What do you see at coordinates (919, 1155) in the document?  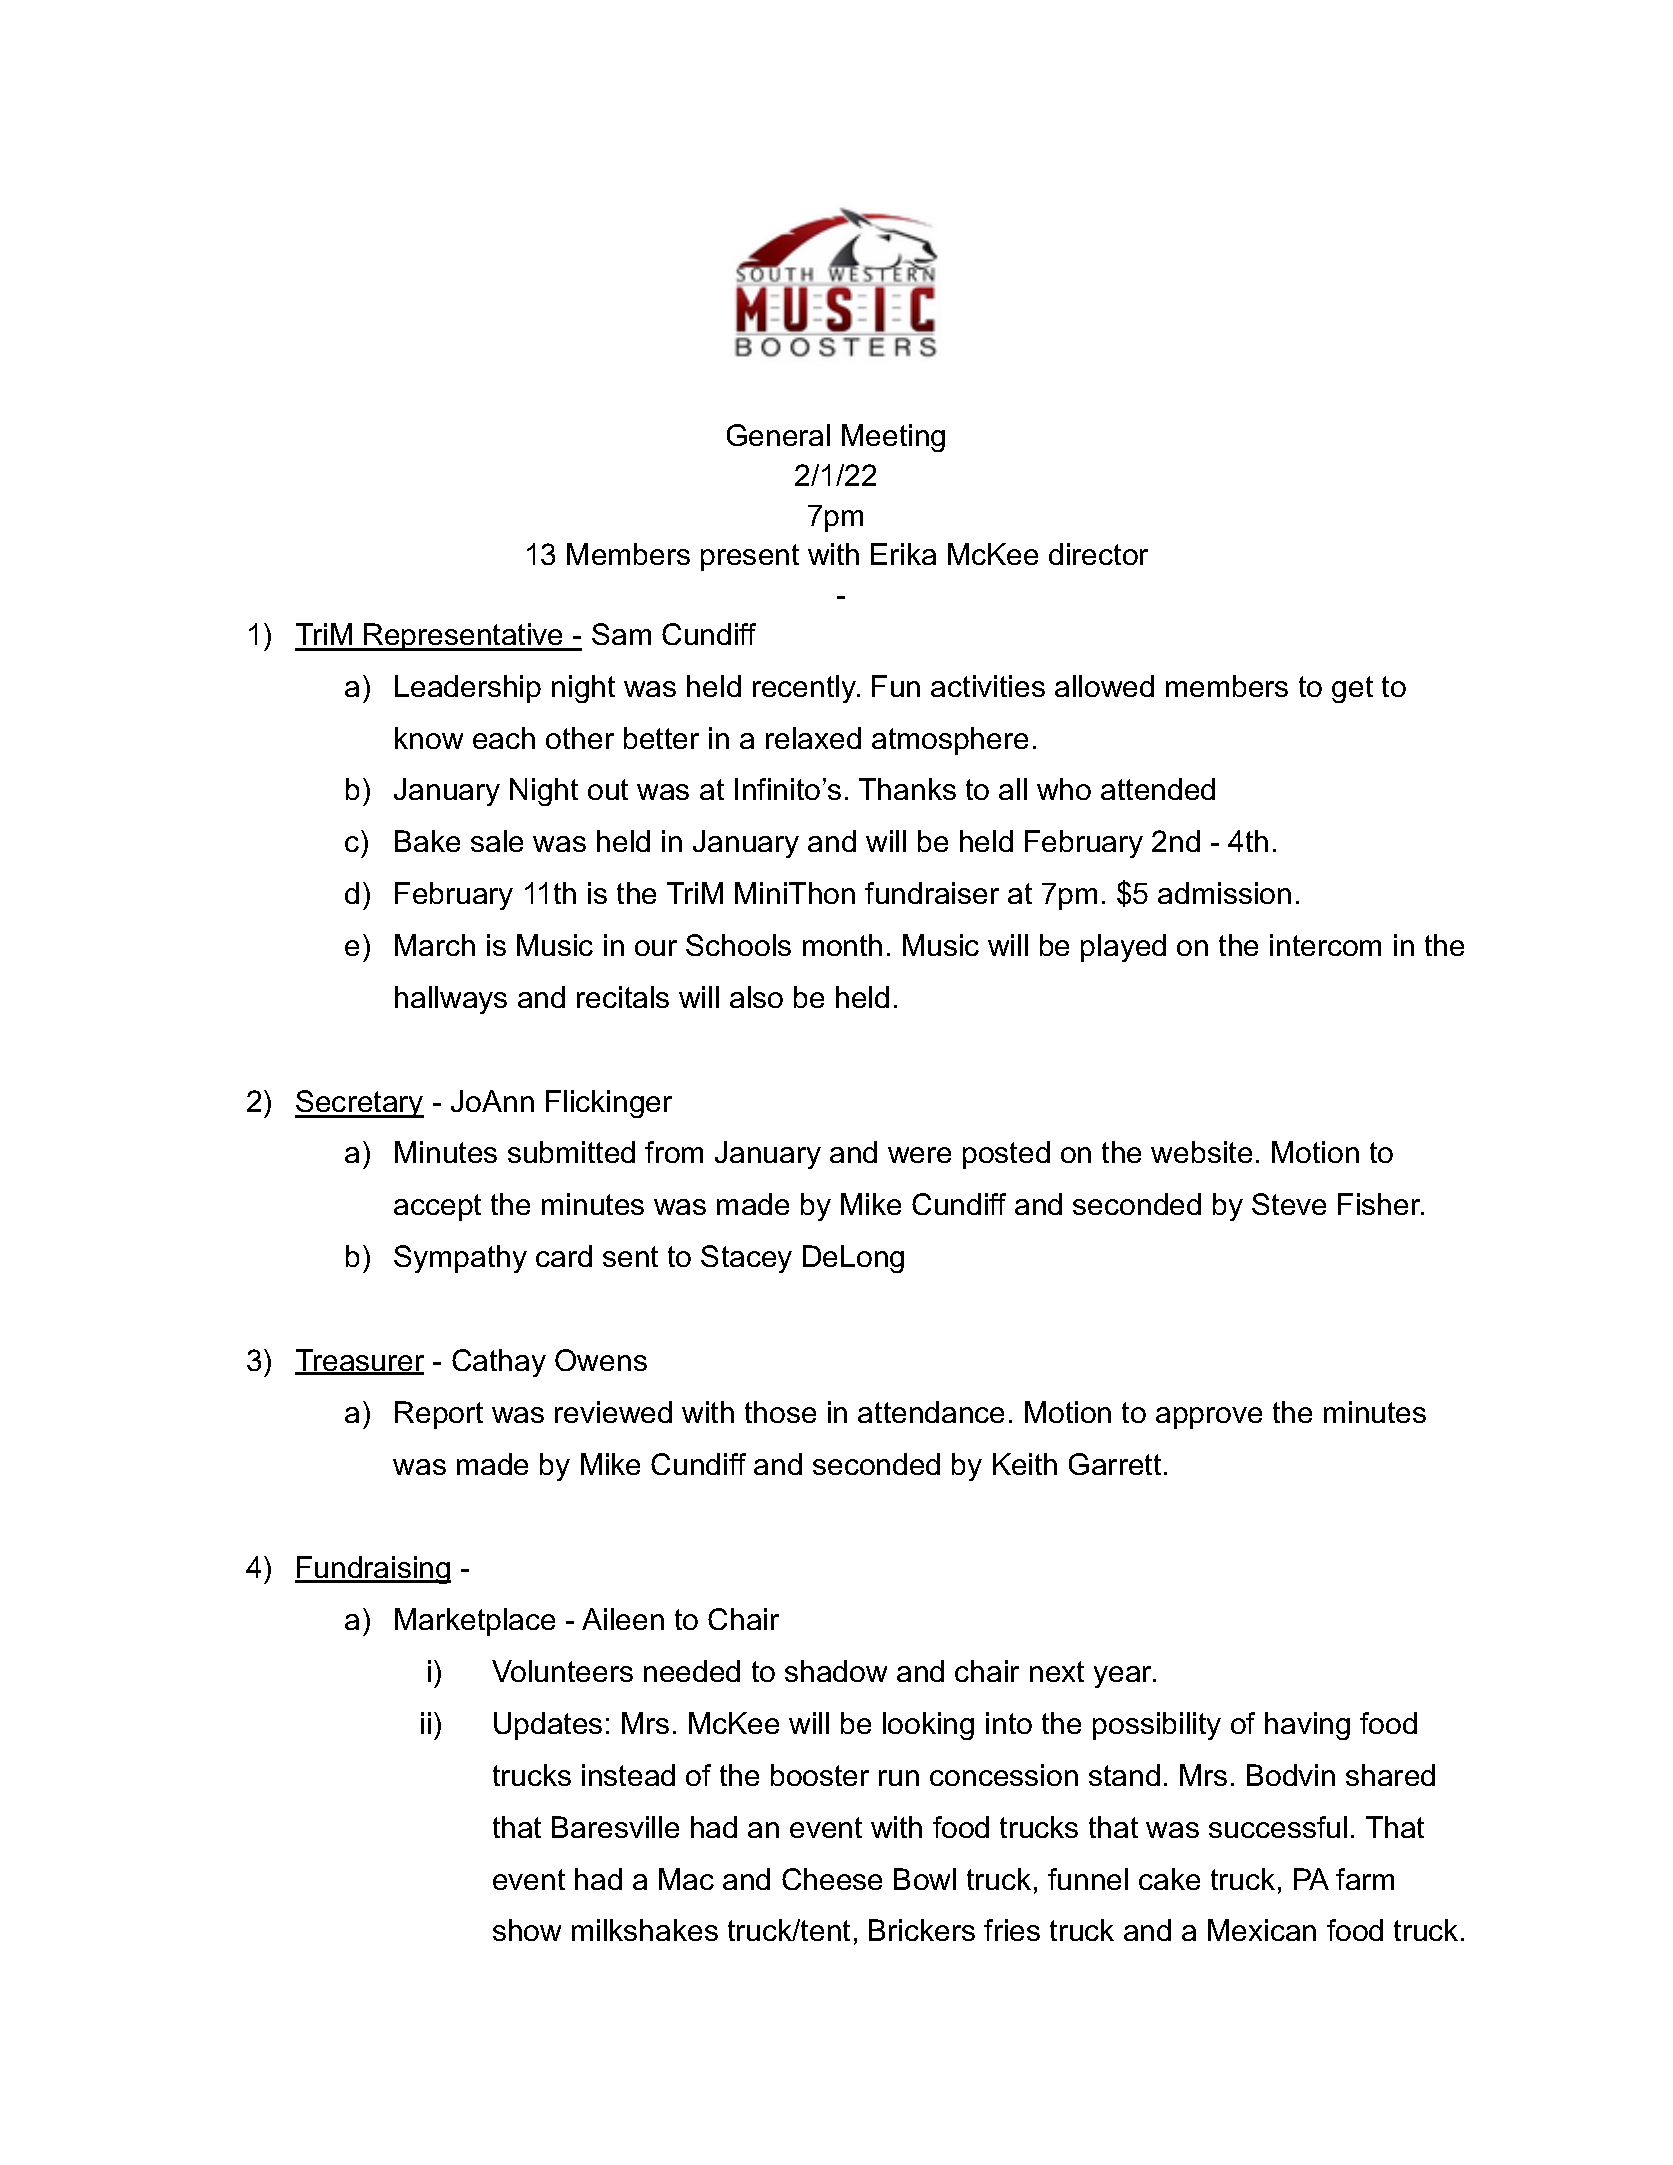 I see `were` at bounding box center [919, 1155].
